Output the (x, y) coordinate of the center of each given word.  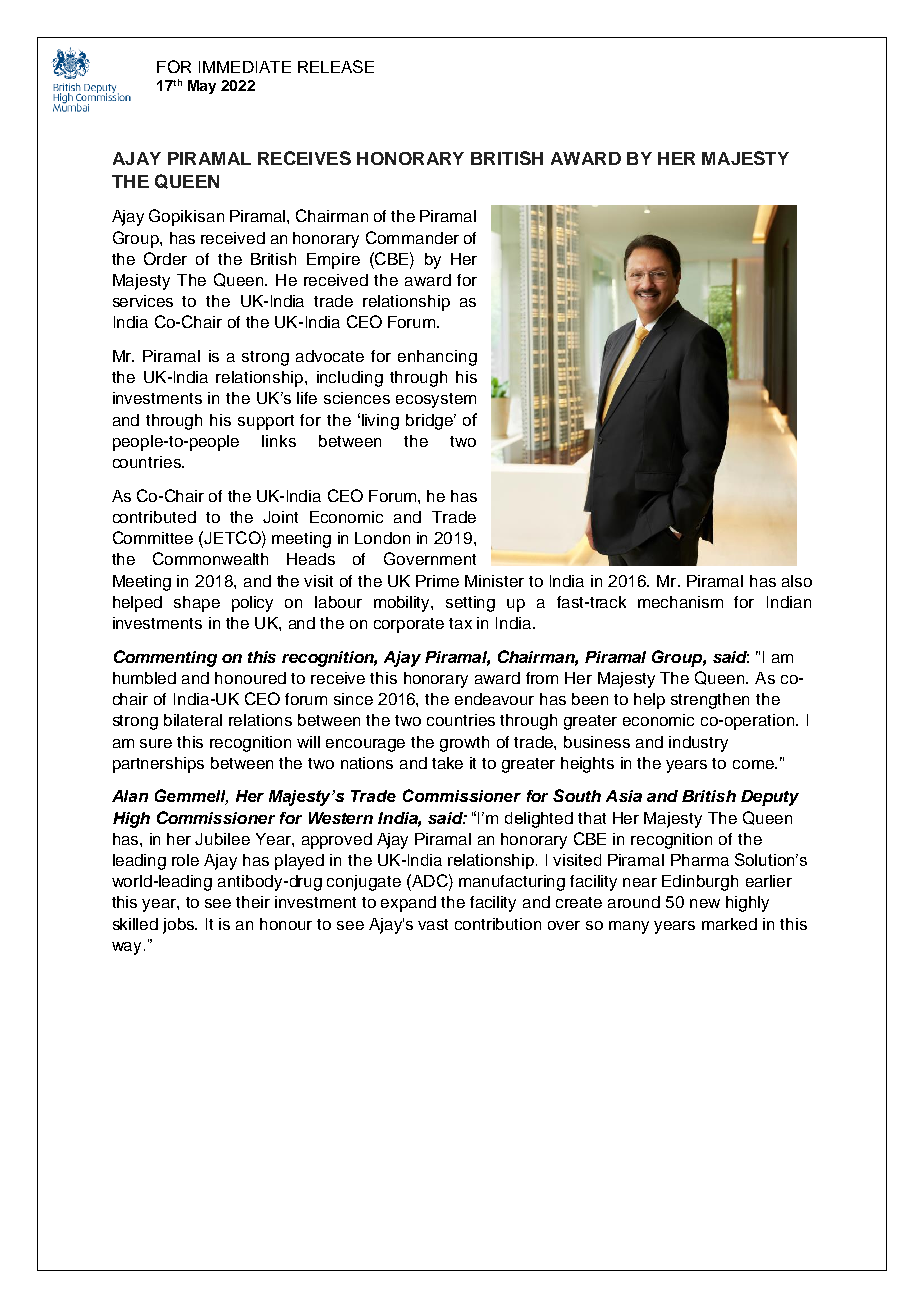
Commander (412, 237)
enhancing (437, 358)
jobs (180, 926)
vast (433, 924)
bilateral (193, 720)
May (202, 87)
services (143, 301)
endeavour (494, 699)
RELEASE (336, 66)
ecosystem (436, 400)
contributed (154, 517)
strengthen (710, 701)
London (382, 538)
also (797, 581)
